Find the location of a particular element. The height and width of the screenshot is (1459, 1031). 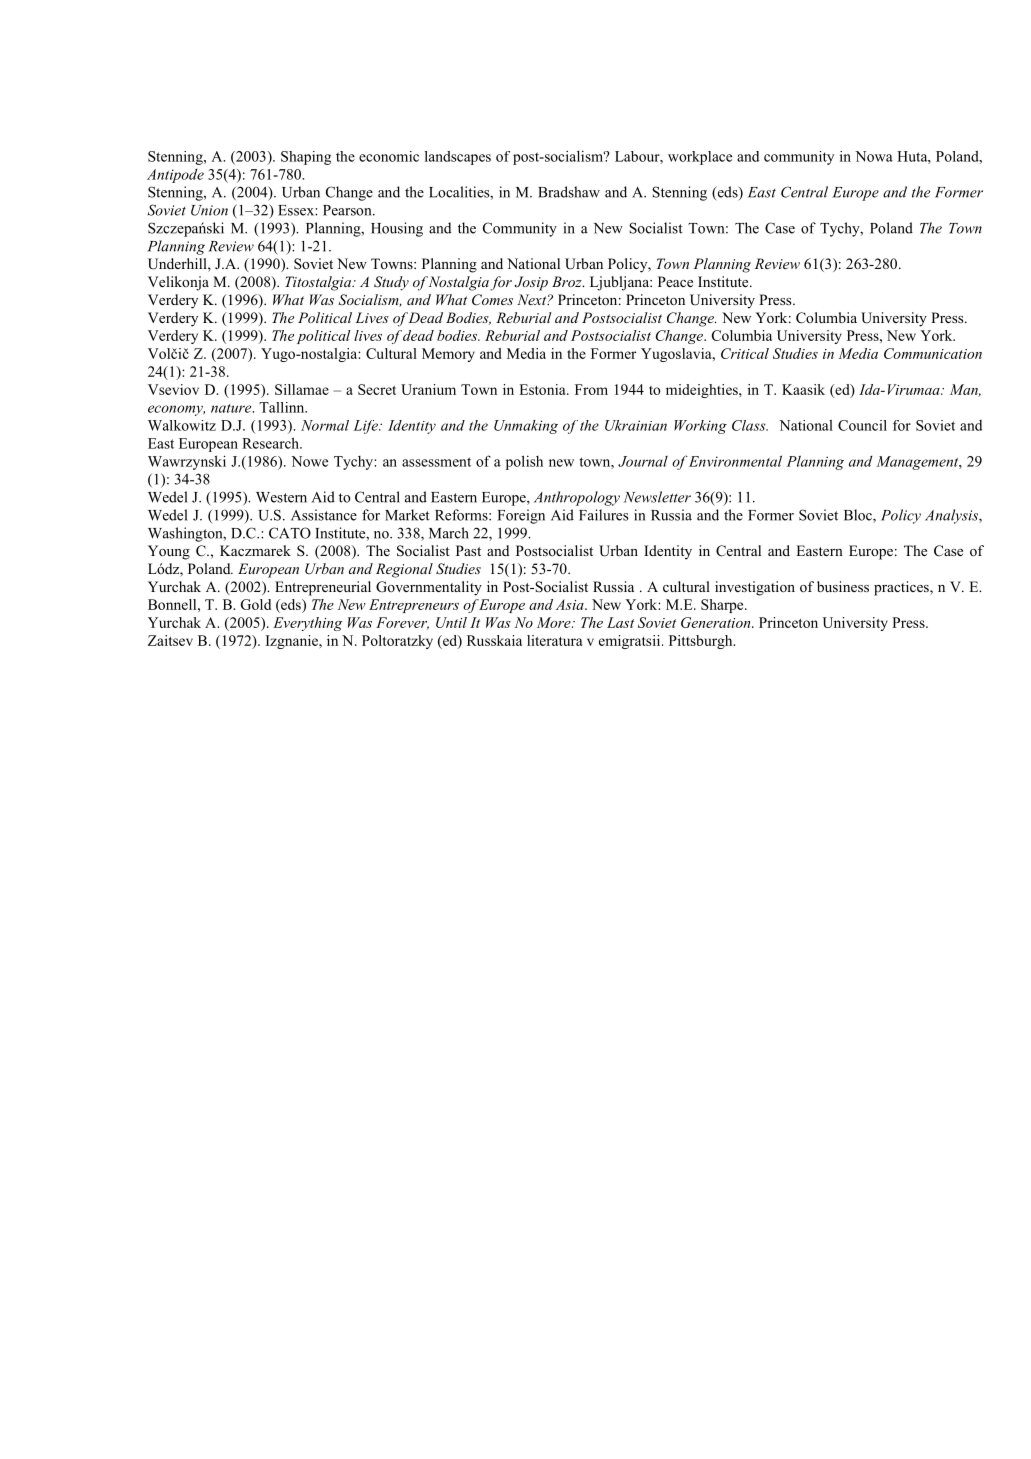

Everything is located at coordinates (307, 624).
